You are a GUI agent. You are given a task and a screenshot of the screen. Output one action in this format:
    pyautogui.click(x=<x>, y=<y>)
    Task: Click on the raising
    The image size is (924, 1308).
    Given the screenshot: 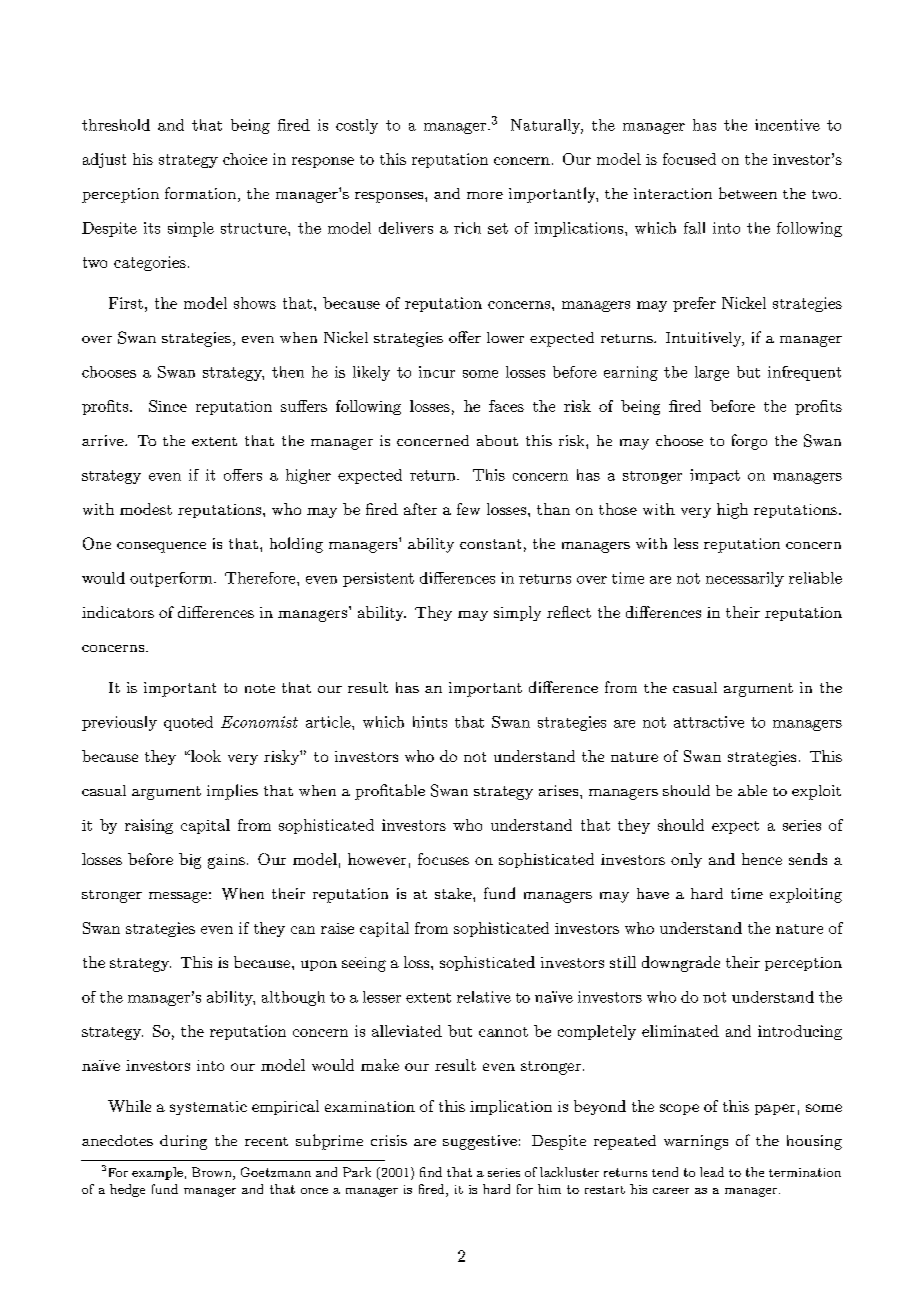 What is the action you would take?
    pyautogui.click(x=149, y=826)
